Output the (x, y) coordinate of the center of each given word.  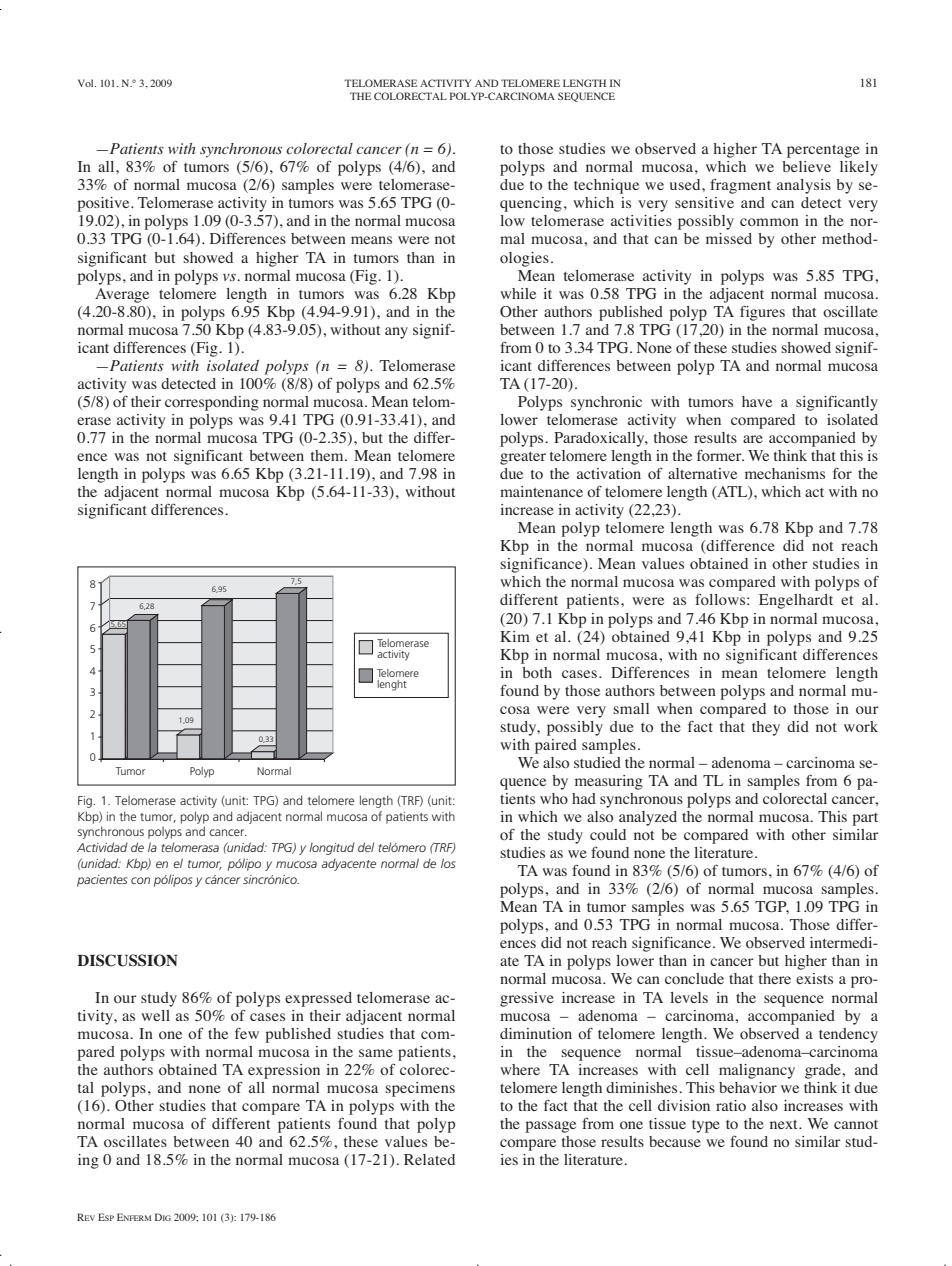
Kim (515, 636)
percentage (823, 151)
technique (606, 186)
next (785, 1124)
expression (284, 1071)
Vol (87, 83)
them (328, 455)
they (766, 728)
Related (429, 1159)
